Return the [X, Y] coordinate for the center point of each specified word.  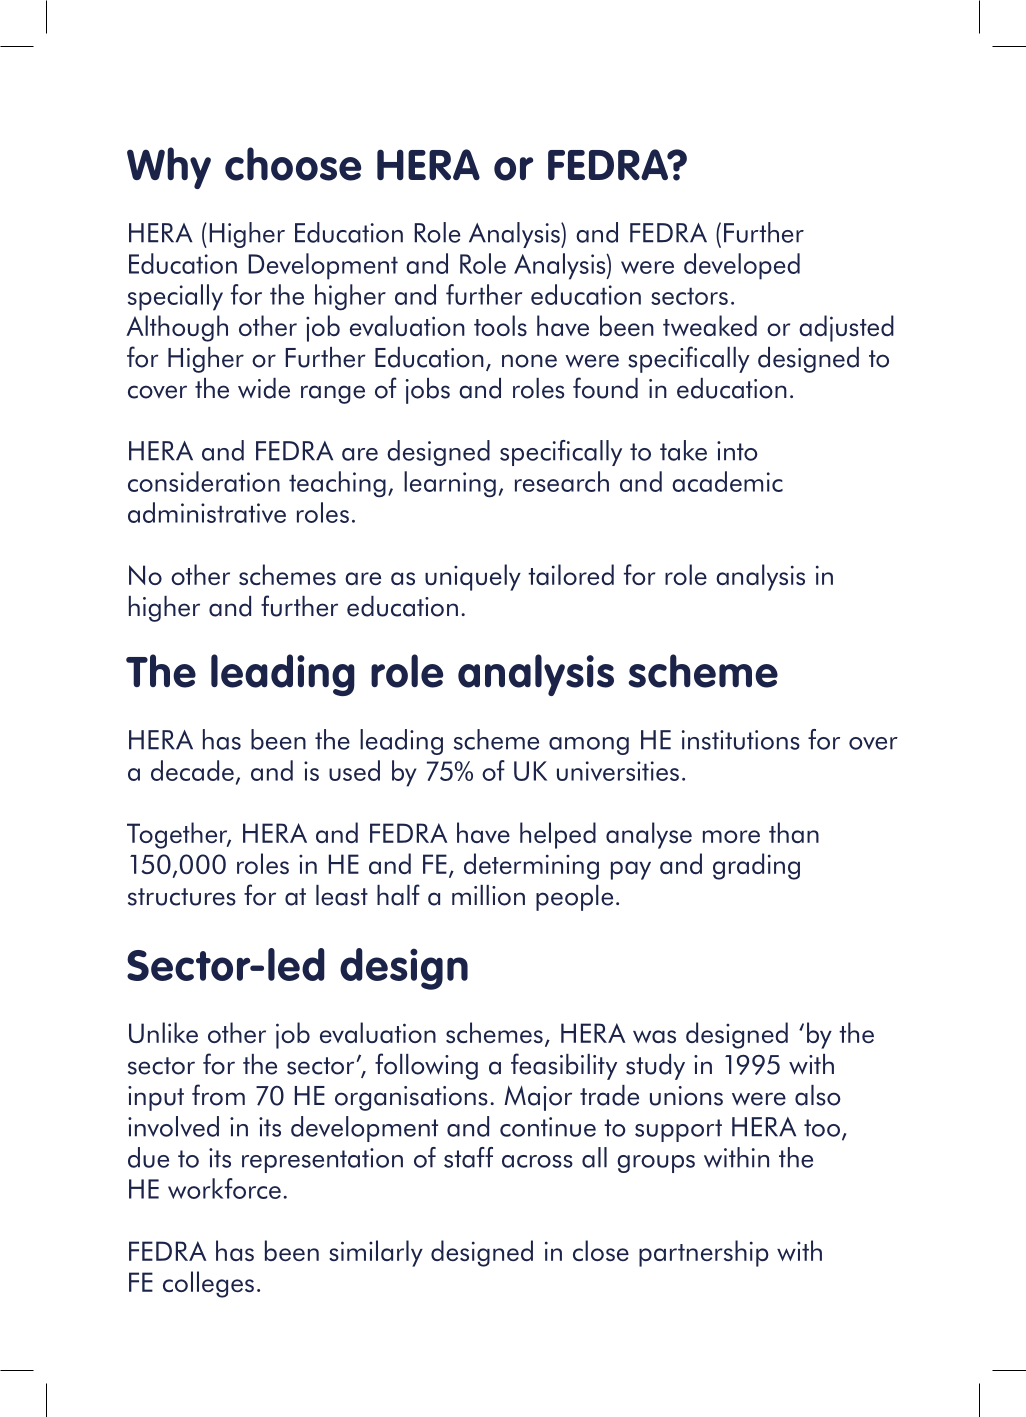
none [529, 361]
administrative [207, 512]
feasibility [564, 1066]
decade [192, 770]
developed [742, 266]
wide [264, 388]
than [794, 832]
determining [531, 866]
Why [169, 168]
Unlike [163, 1032]
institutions [741, 740]
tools [500, 325]
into [737, 451]
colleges [208, 1284]
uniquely [473, 577]
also [818, 1095]
